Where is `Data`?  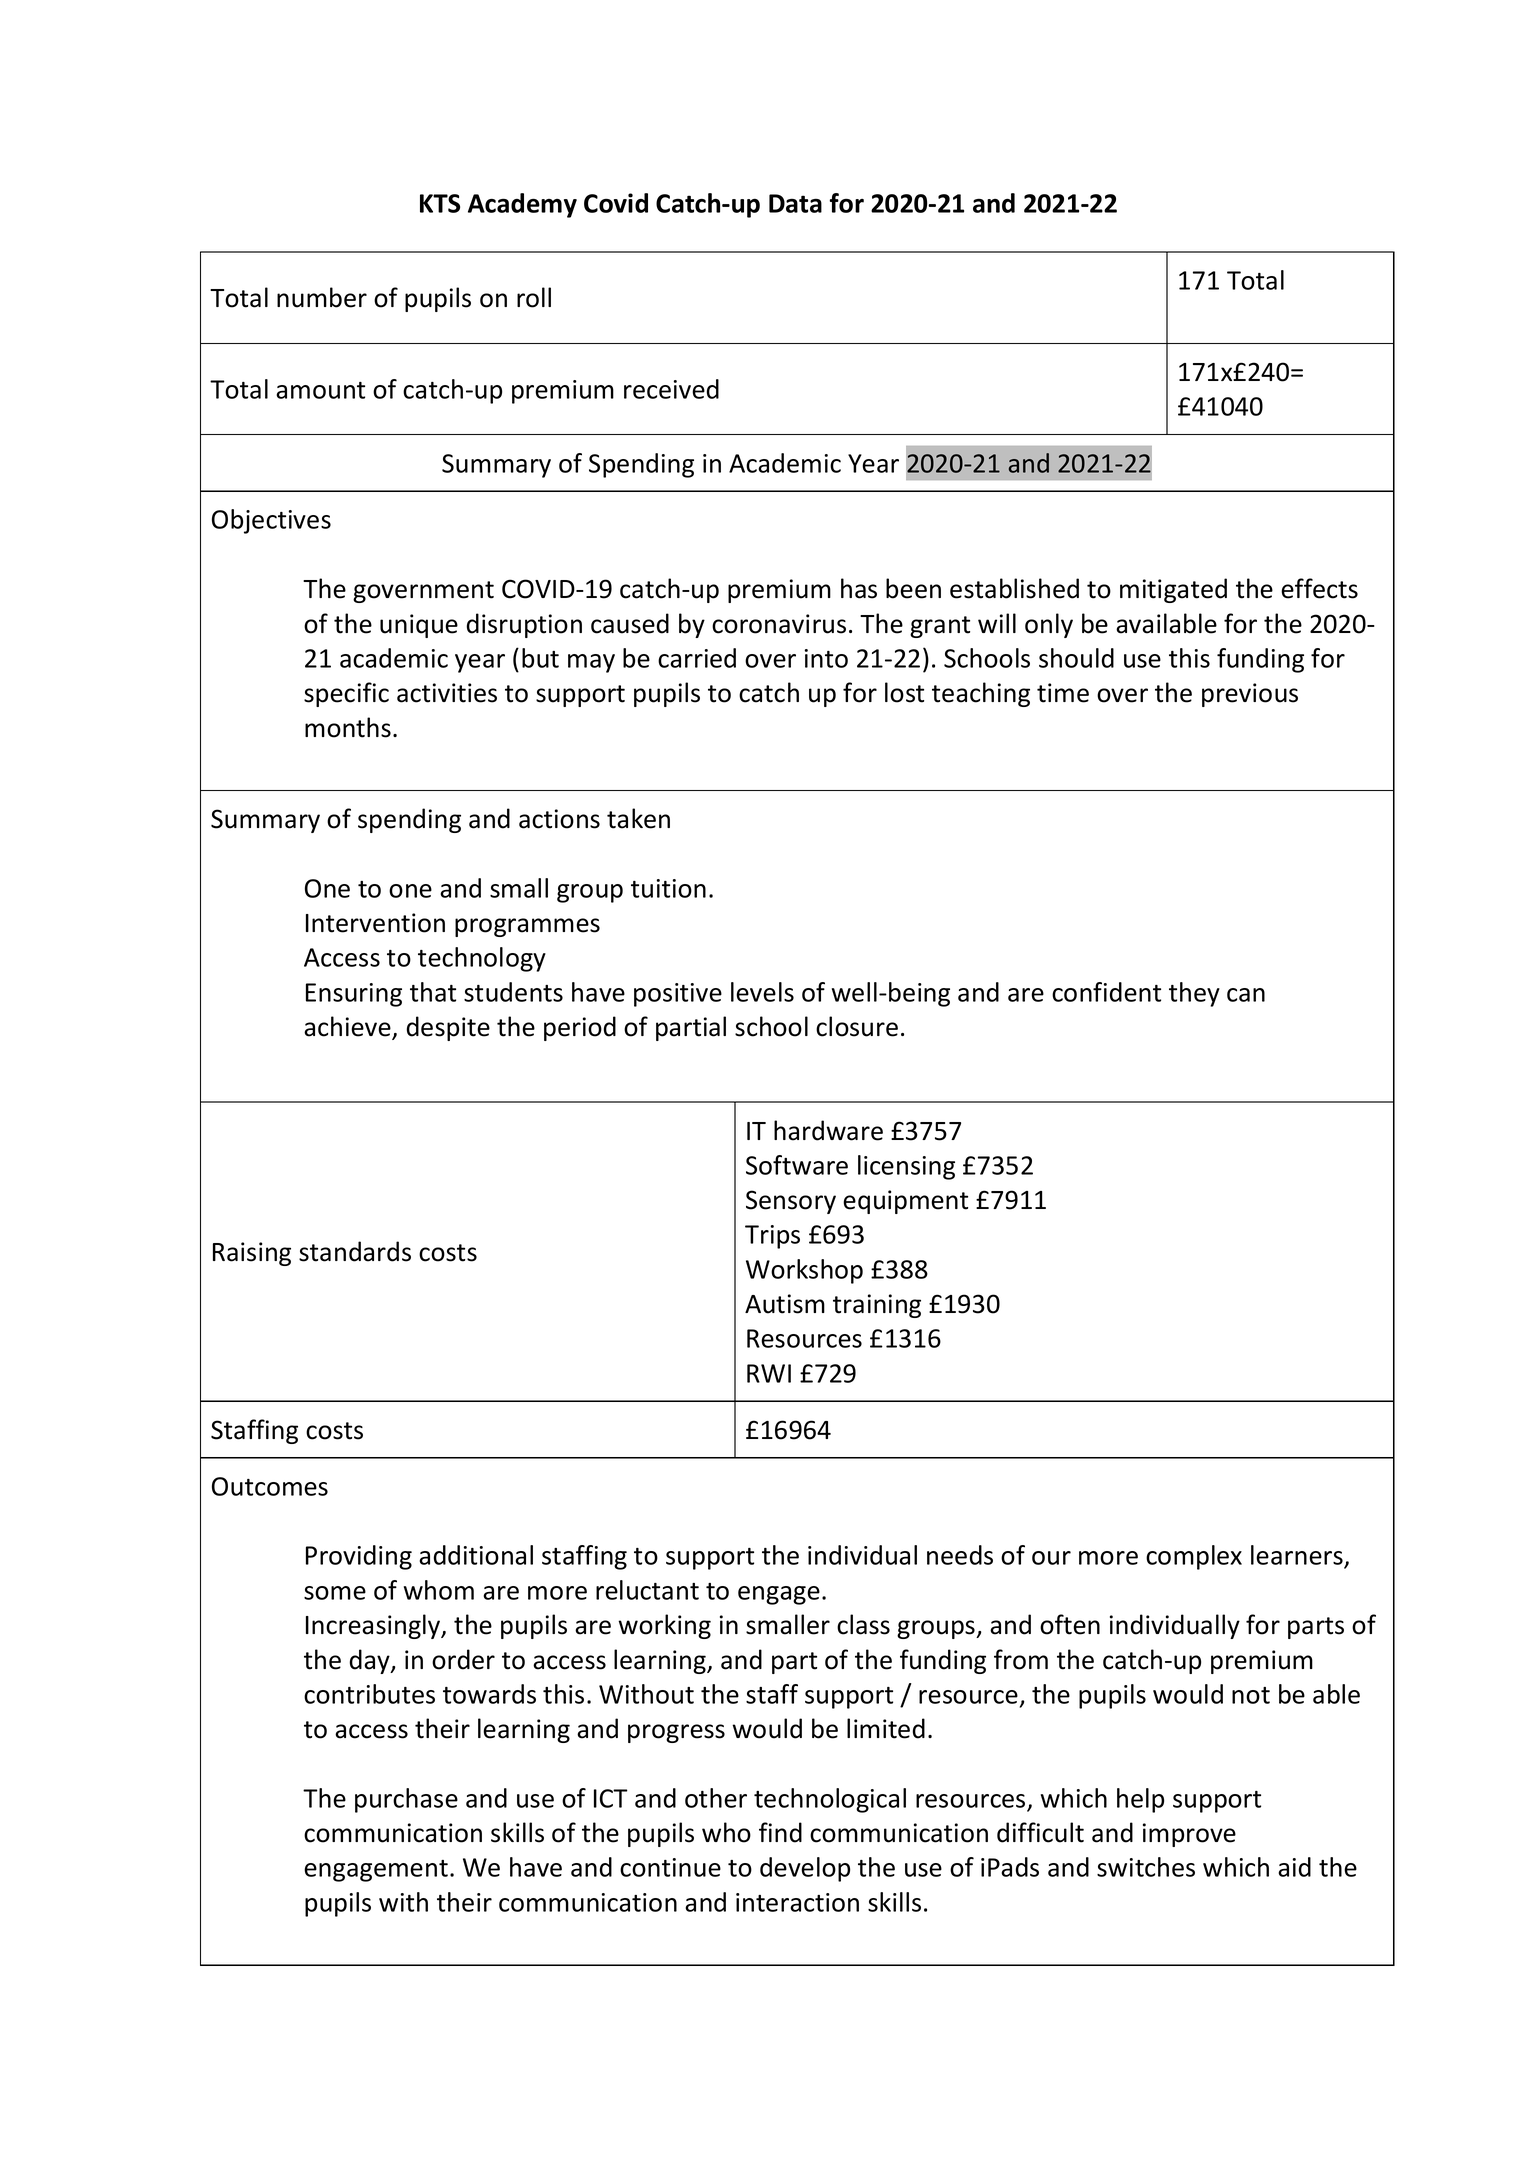
Data is located at coordinates (795, 203).
